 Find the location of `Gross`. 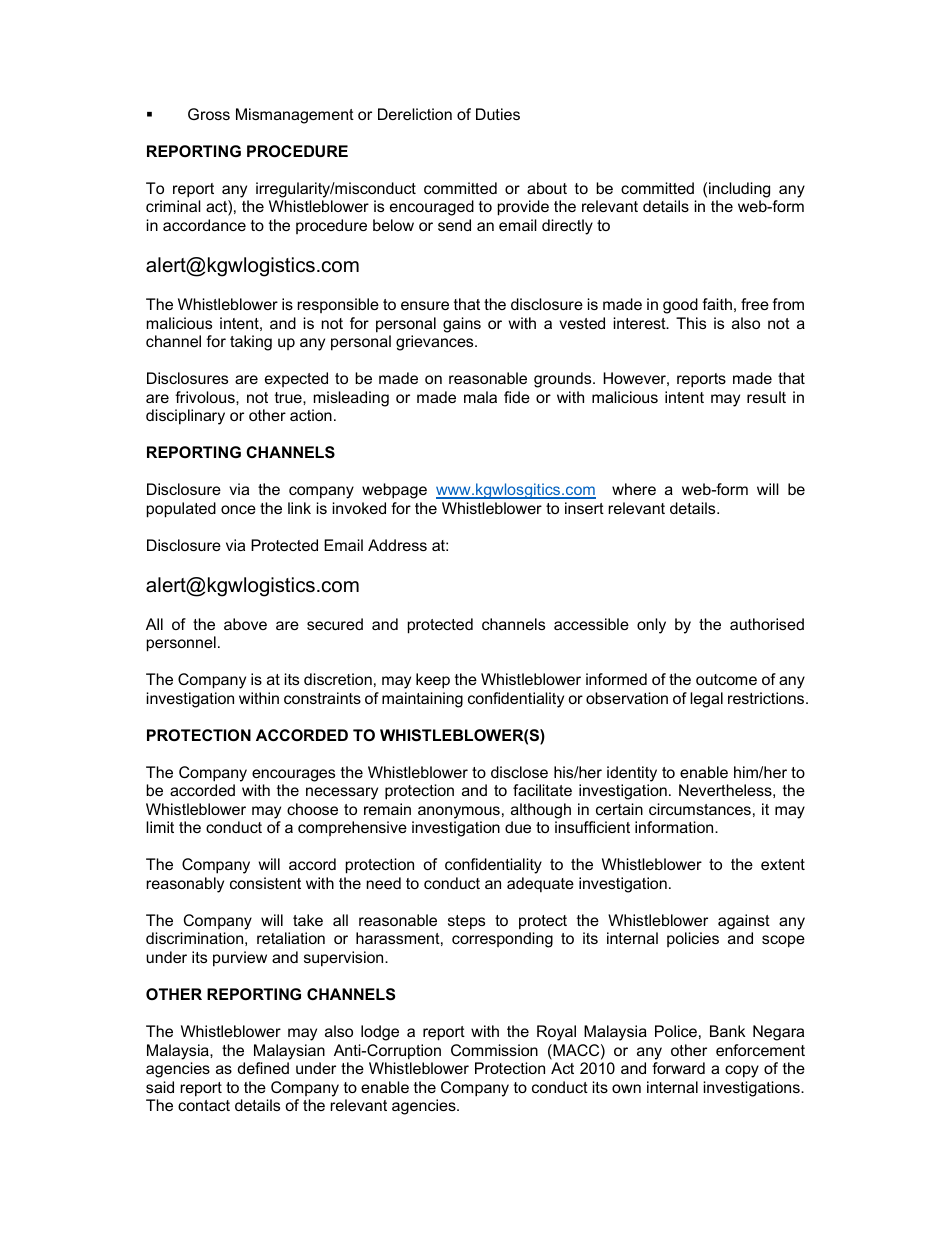

Gross is located at coordinates (209, 114).
